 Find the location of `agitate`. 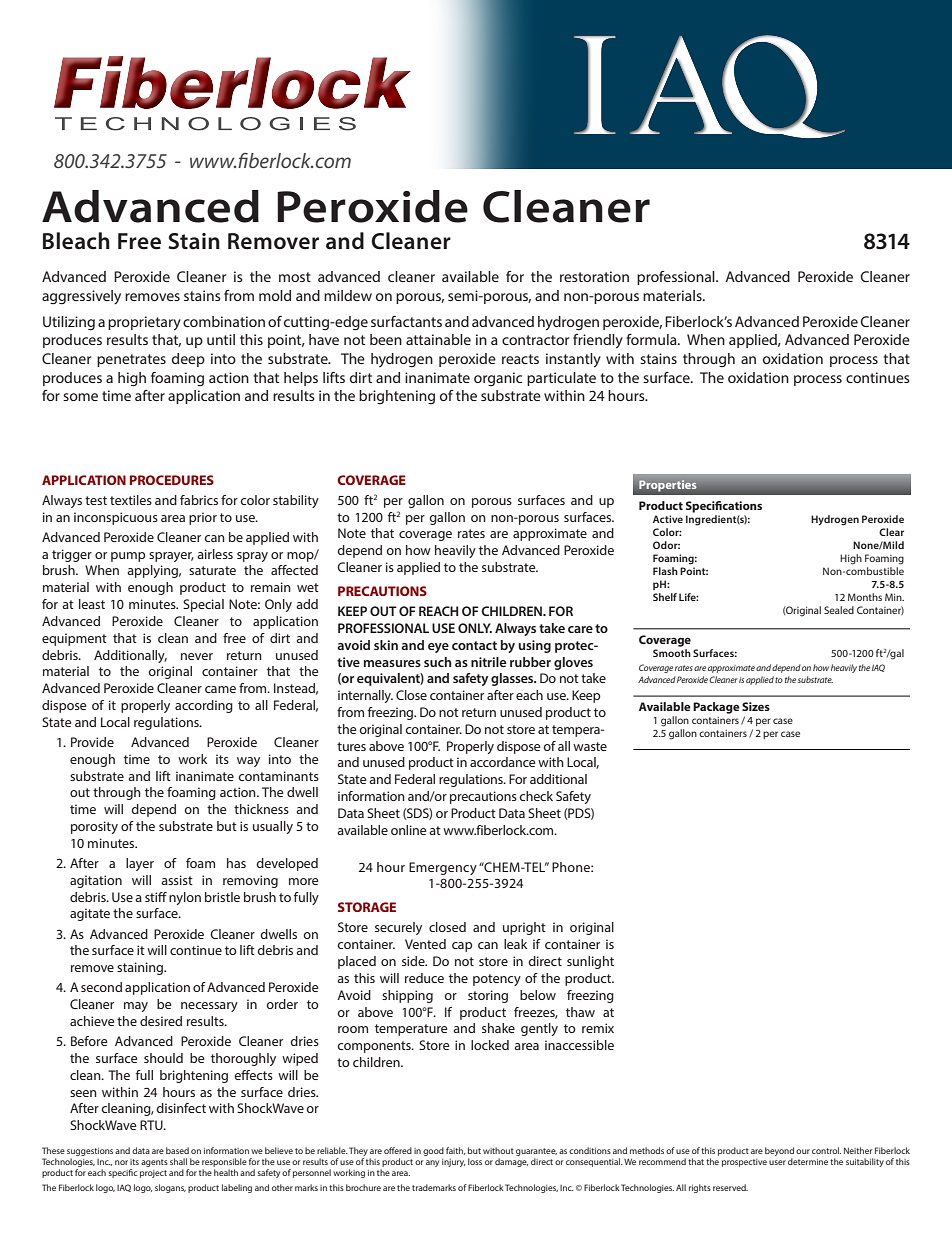

agitate is located at coordinates (90, 914).
